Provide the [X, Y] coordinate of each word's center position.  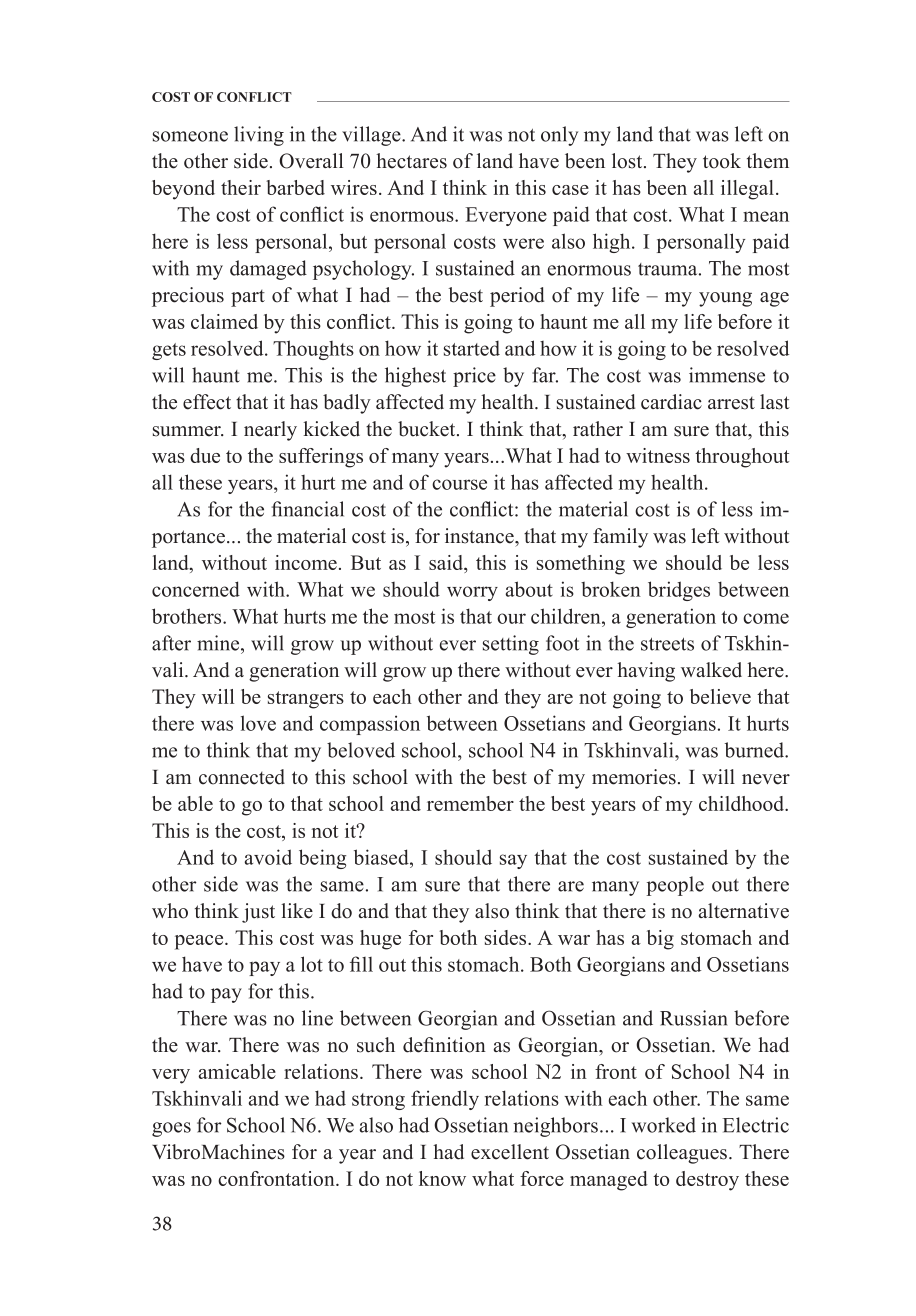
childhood [743, 803]
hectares [411, 161]
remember [470, 803]
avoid [268, 857]
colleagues [682, 1154]
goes [171, 1129]
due [205, 455]
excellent [510, 1152]
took [722, 161]
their [241, 187]
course [459, 484]
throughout [742, 458]
